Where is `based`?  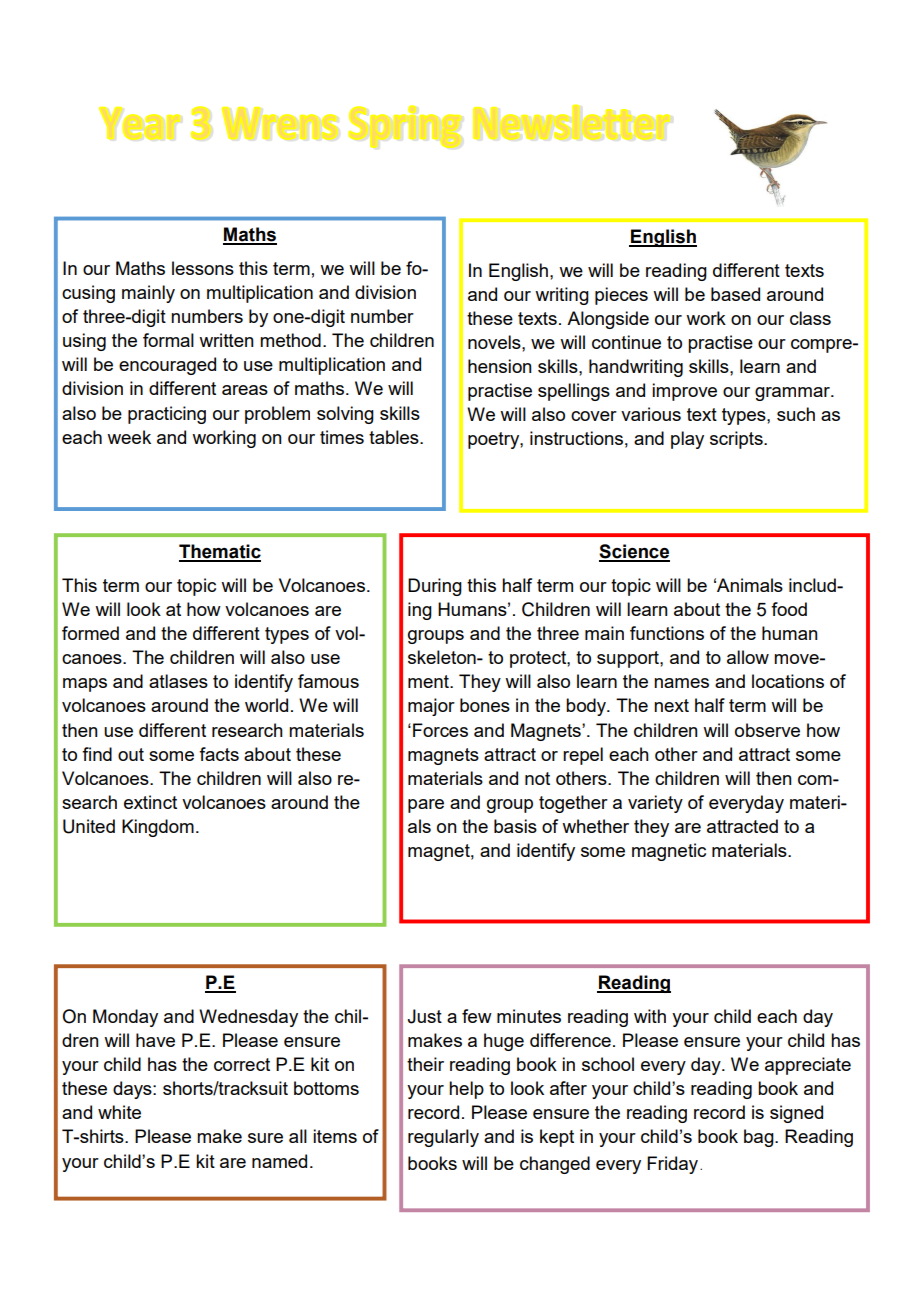 based is located at coordinates (735, 294).
